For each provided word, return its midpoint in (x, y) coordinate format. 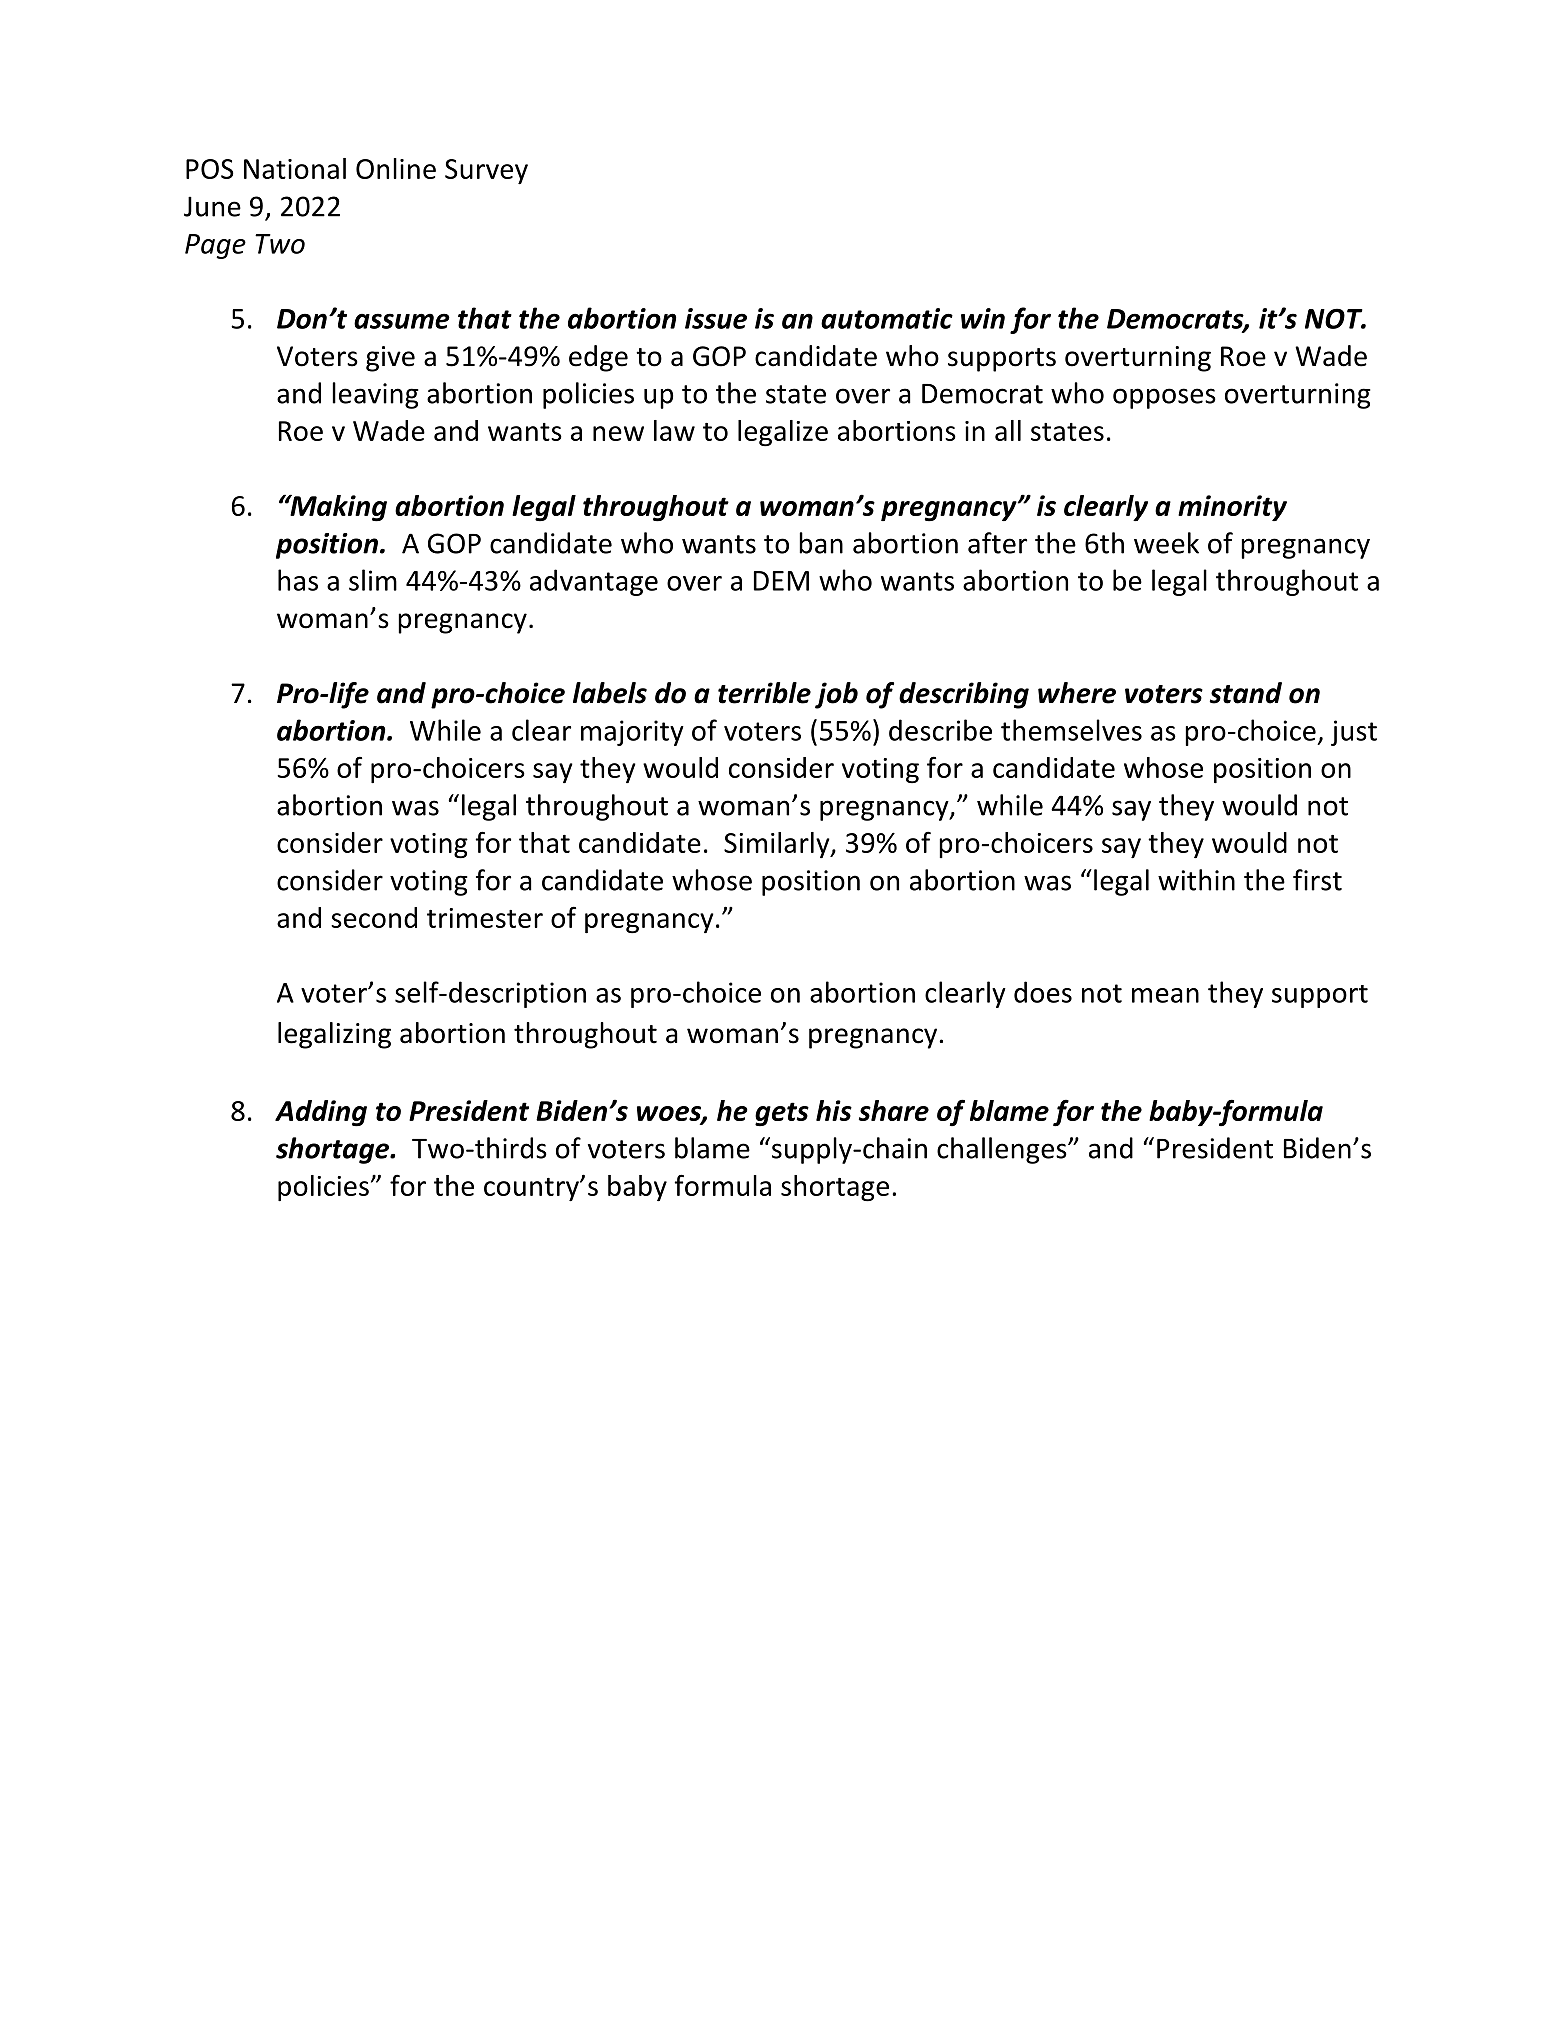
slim (373, 580)
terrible (764, 693)
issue (716, 318)
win (983, 318)
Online (396, 168)
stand (1245, 693)
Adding (321, 1113)
